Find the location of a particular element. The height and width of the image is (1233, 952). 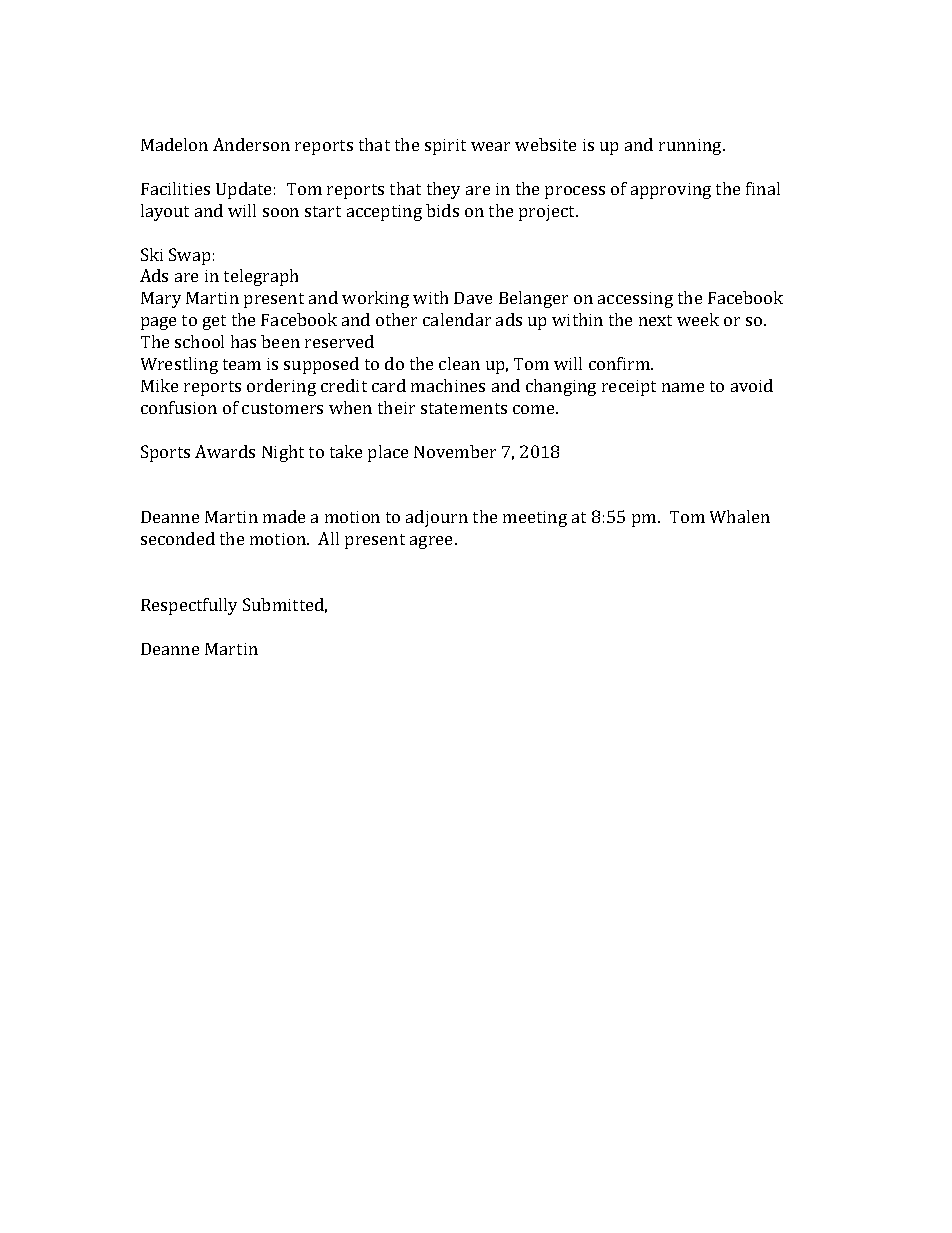

meeting is located at coordinates (535, 519).
